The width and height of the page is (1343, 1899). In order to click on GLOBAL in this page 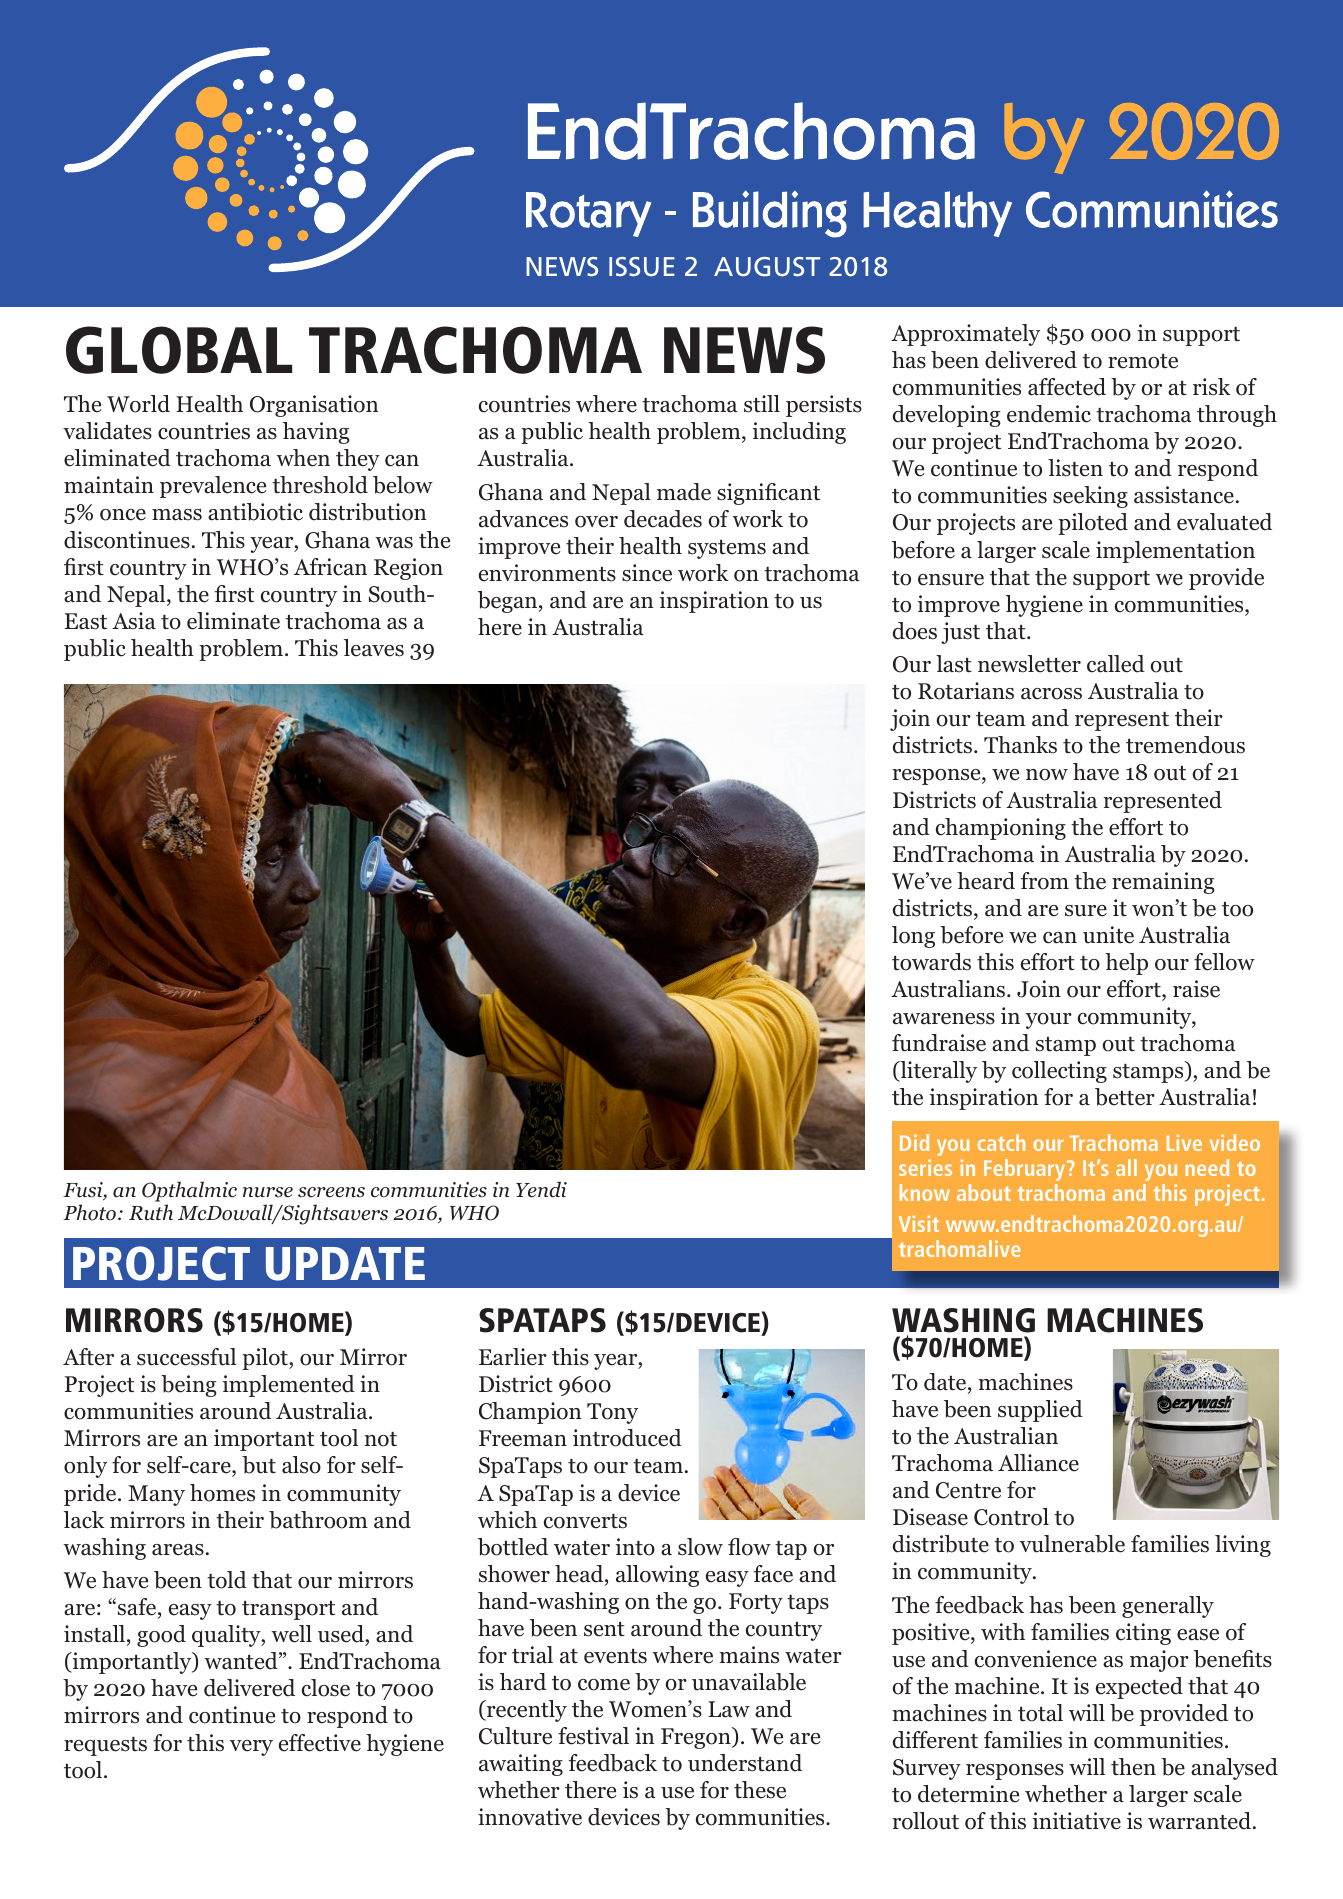, I will do `click(179, 350)`.
